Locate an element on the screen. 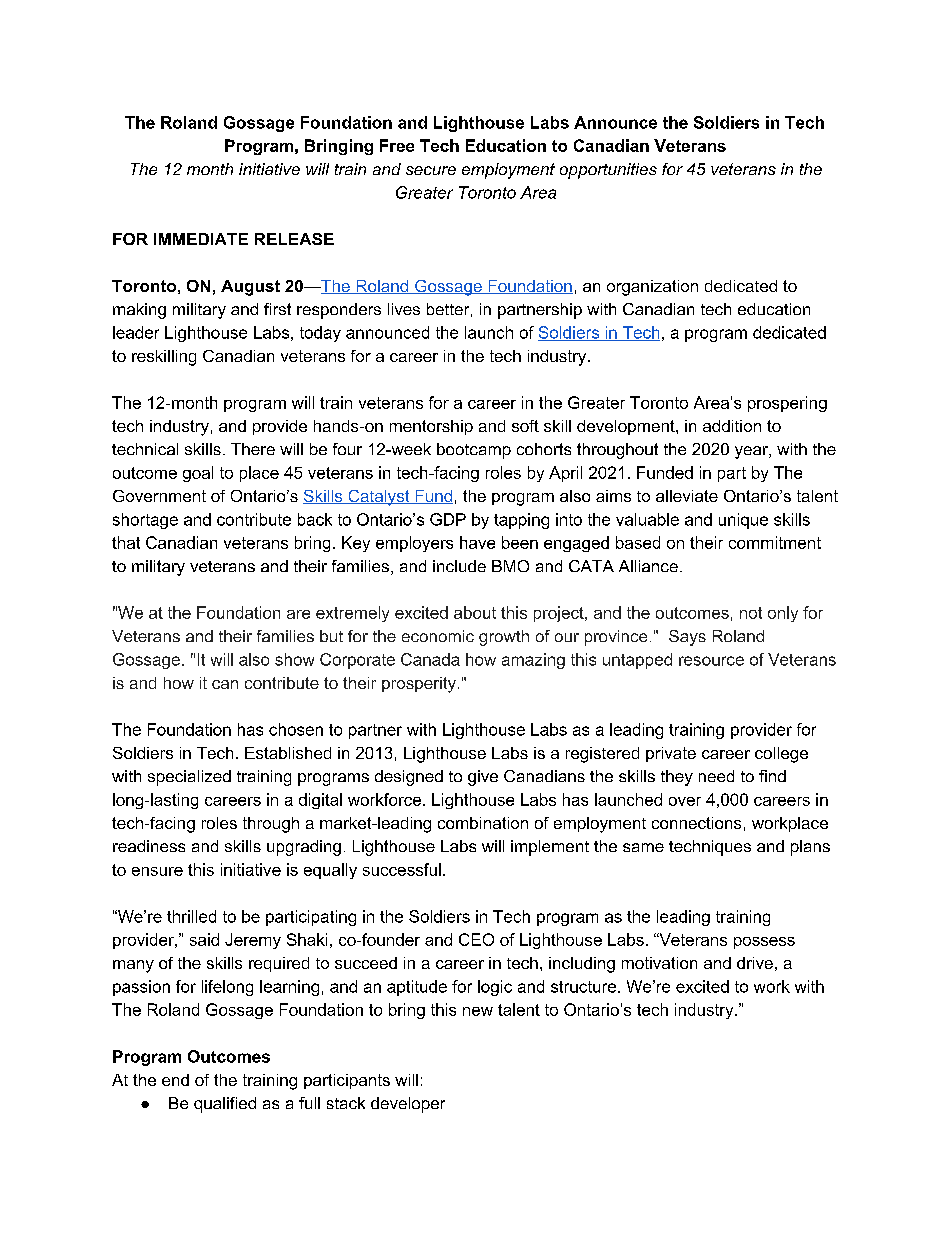 This screenshot has width=952, height=1233. ensure is located at coordinates (157, 871).
